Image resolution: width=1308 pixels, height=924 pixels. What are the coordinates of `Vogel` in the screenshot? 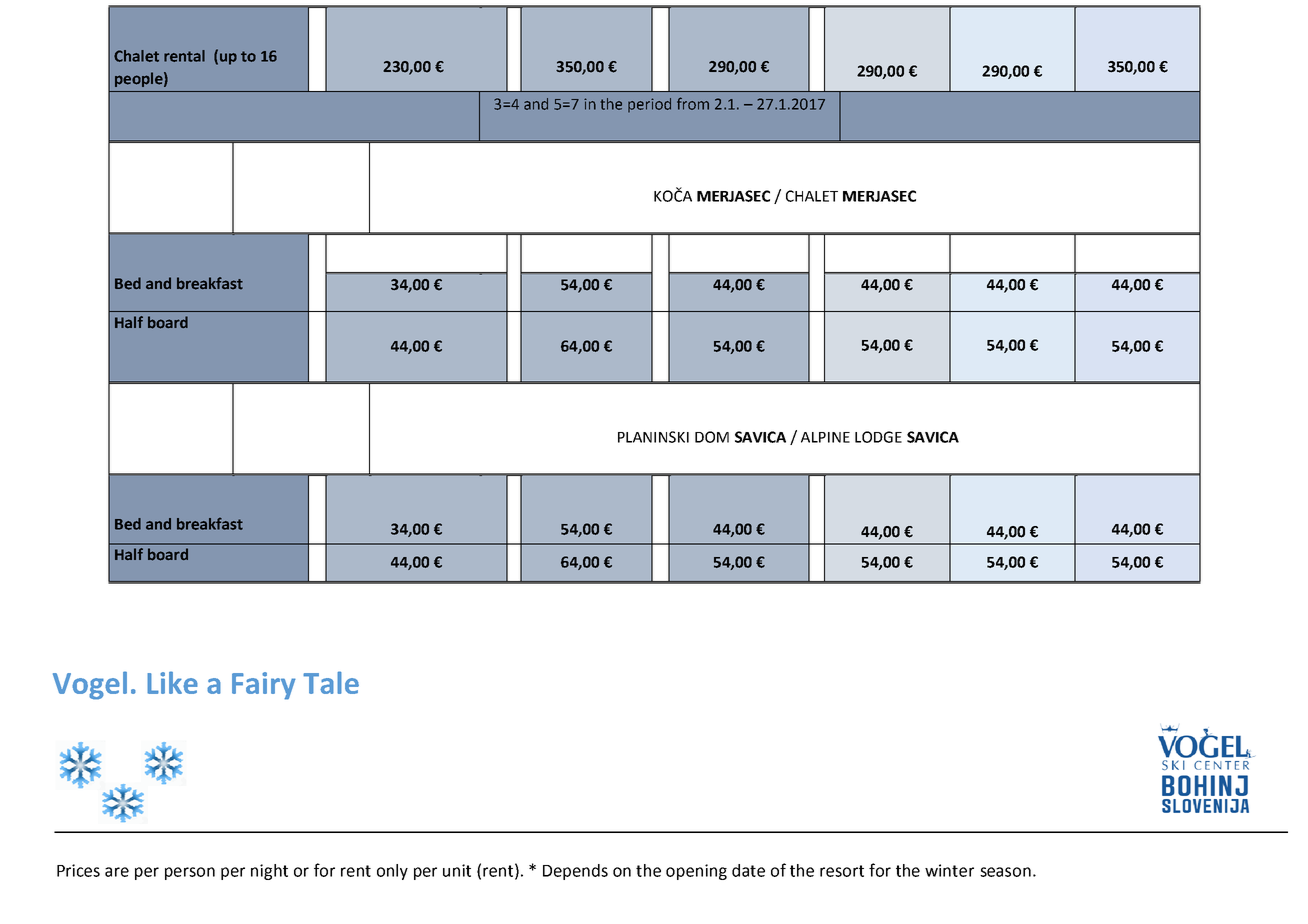 It's located at (90, 685).
